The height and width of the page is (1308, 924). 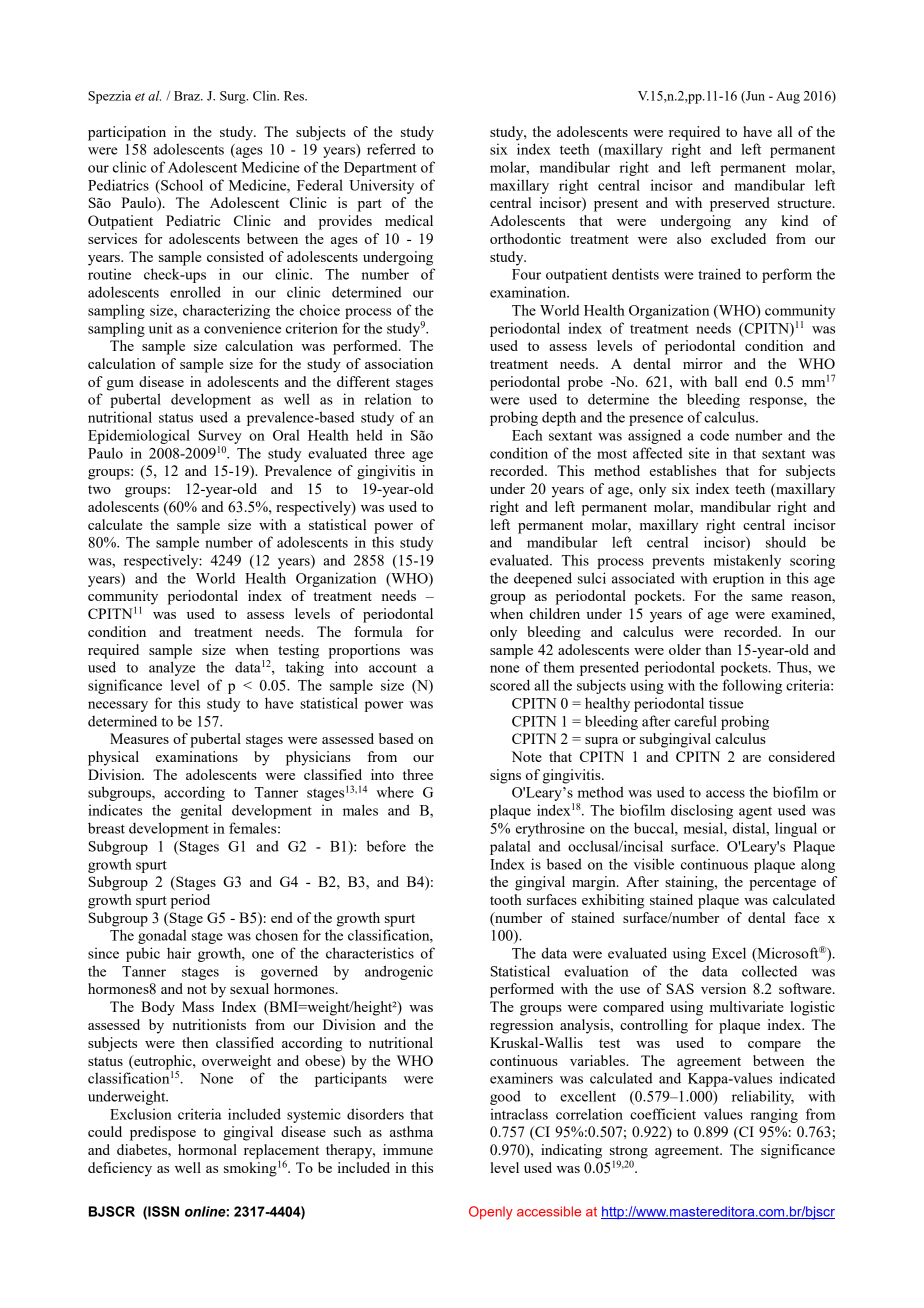 I want to click on gonadal, so click(x=162, y=936).
